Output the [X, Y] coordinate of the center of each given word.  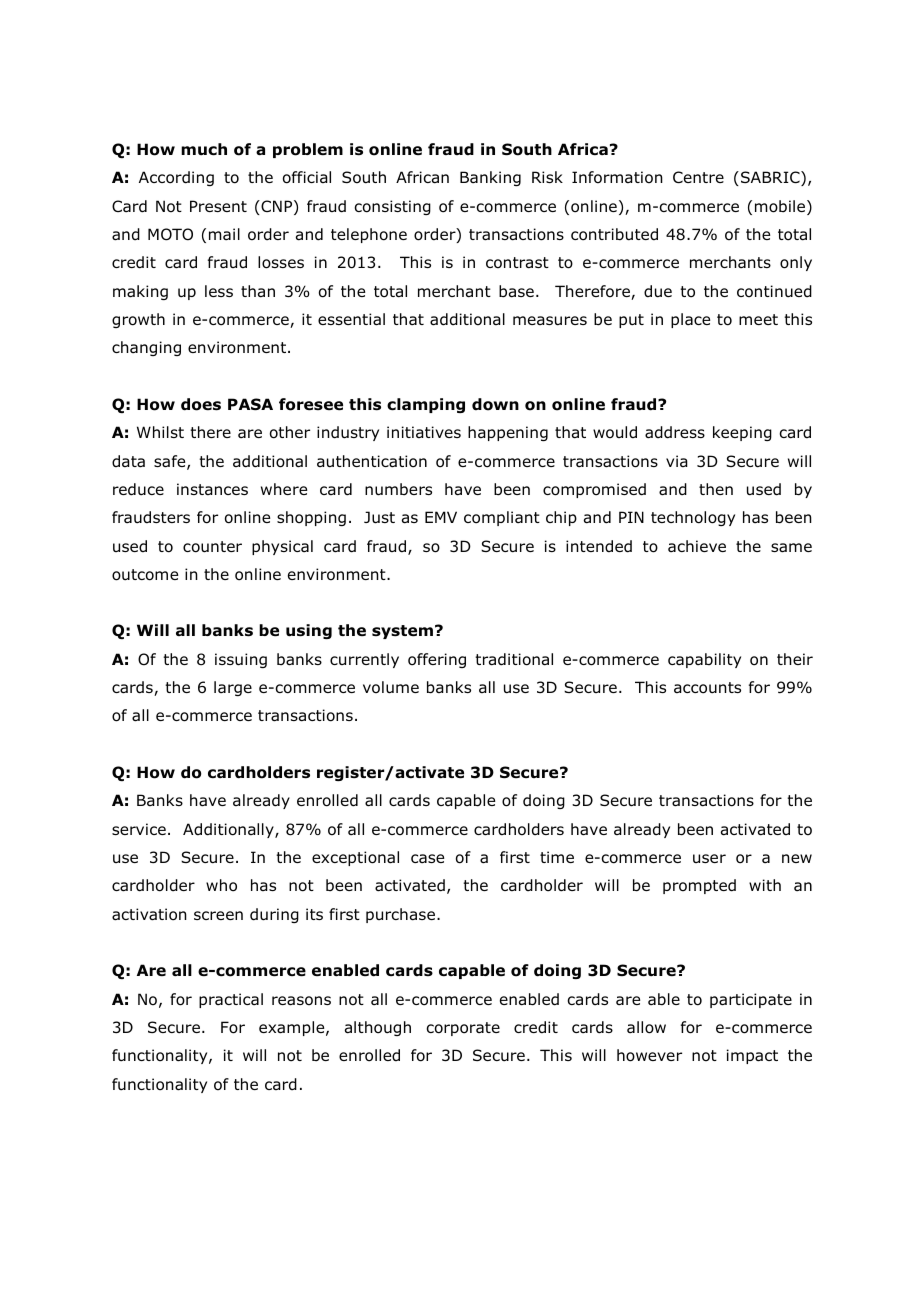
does [201, 404]
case [427, 858]
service [139, 829]
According [176, 178]
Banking [490, 178]
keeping [742, 433]
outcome [145, 575]
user [709, 858]
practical [231, 1000]
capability [704, 660]
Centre [698, 177]
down [495, 404]
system [402, 632]
